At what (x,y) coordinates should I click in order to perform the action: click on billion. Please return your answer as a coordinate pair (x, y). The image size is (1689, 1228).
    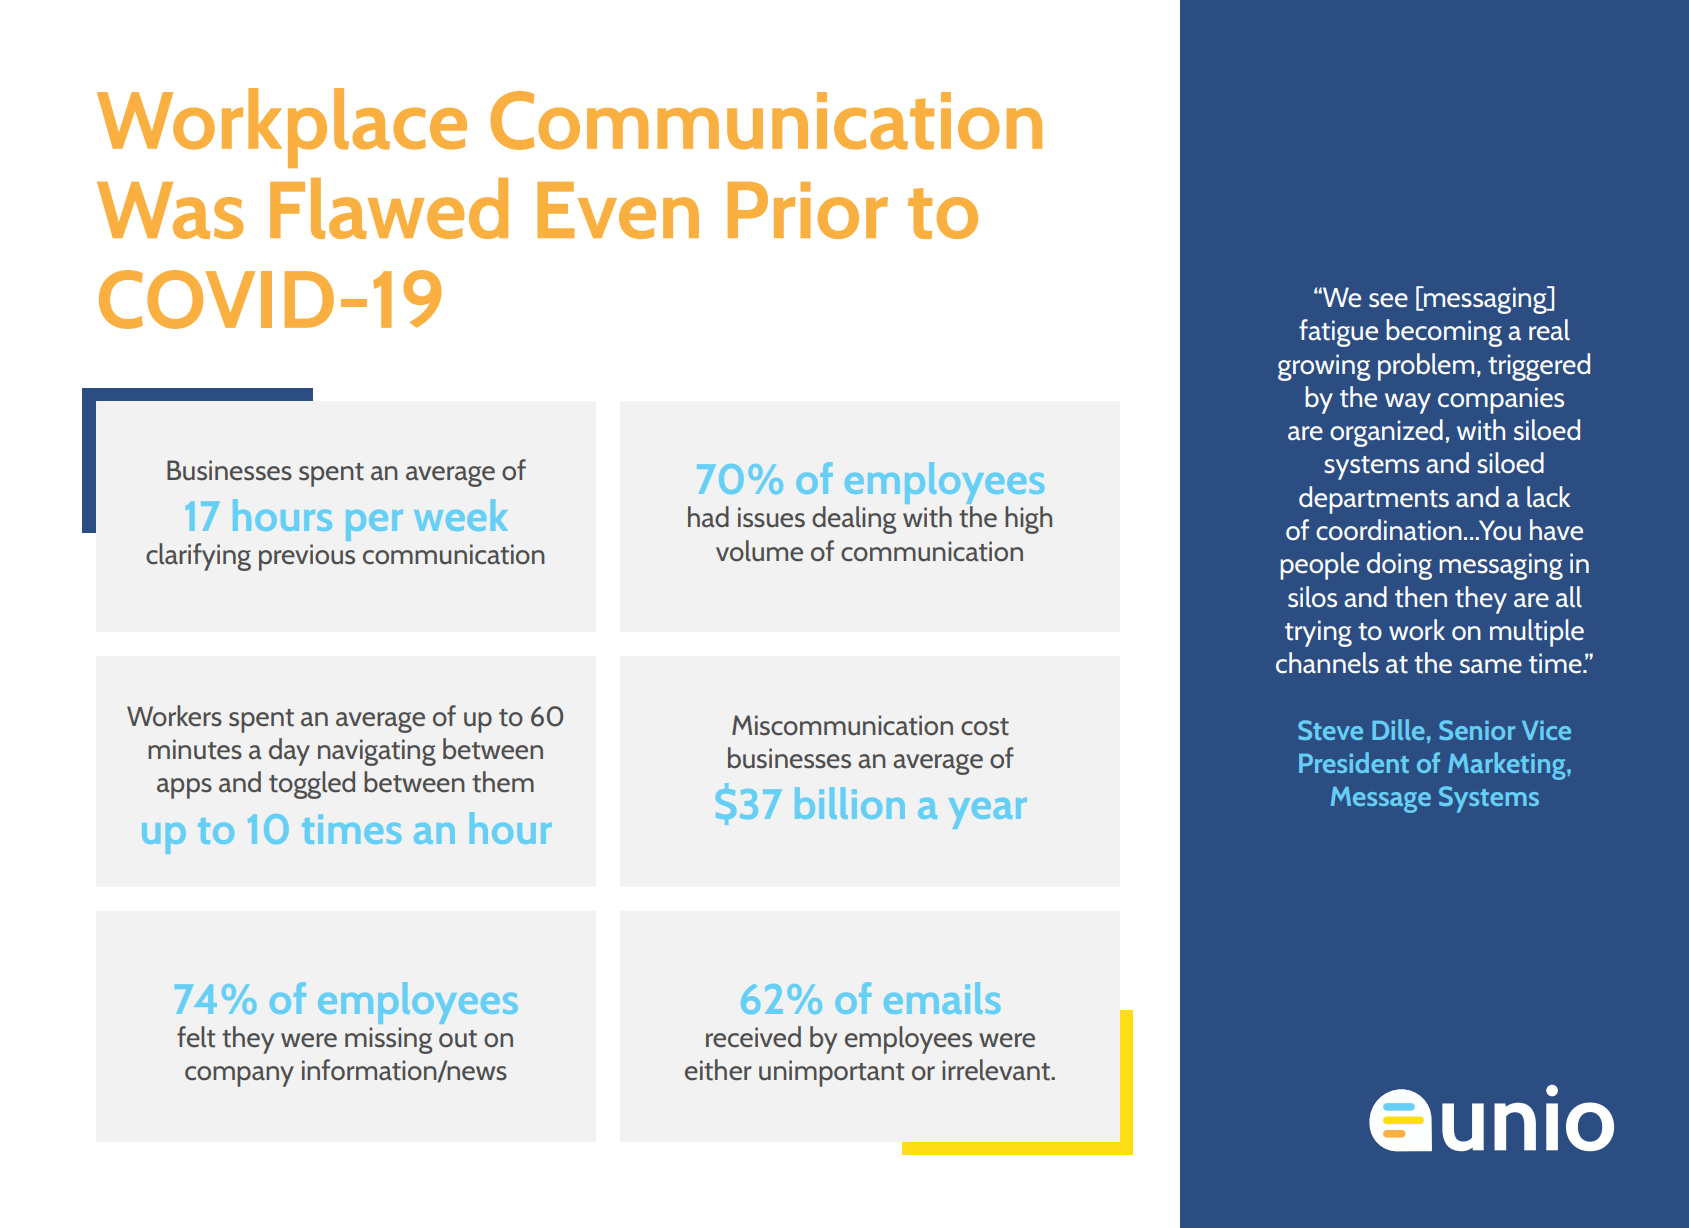
    Looking at the image, I should click on (850, 803).
